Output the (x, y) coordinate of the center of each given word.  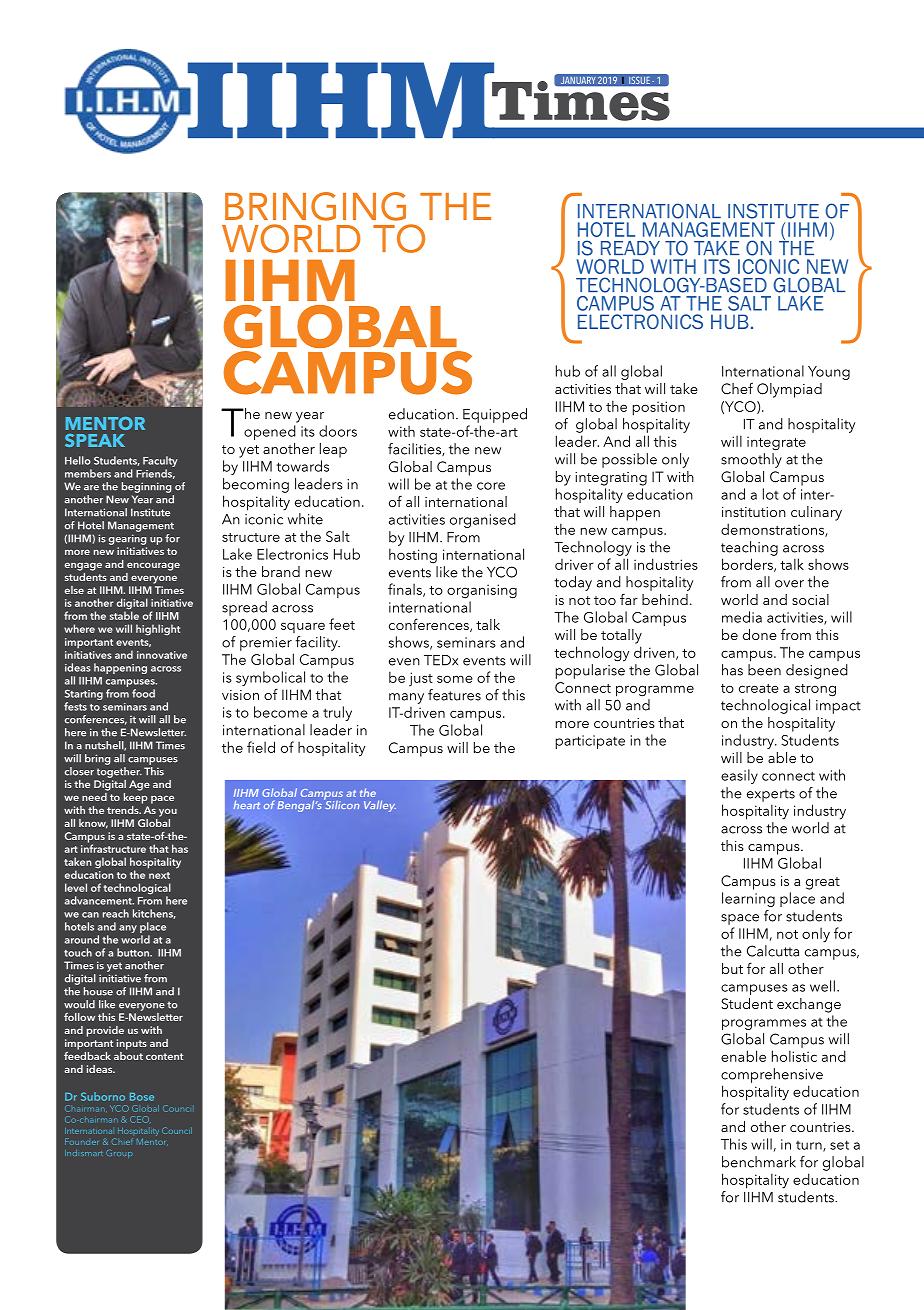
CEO (140, 1119)
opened (270, 432)
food (143, 693)
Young (829, 373)
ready (630, 248)
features (454, 695)
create (759, 688)
